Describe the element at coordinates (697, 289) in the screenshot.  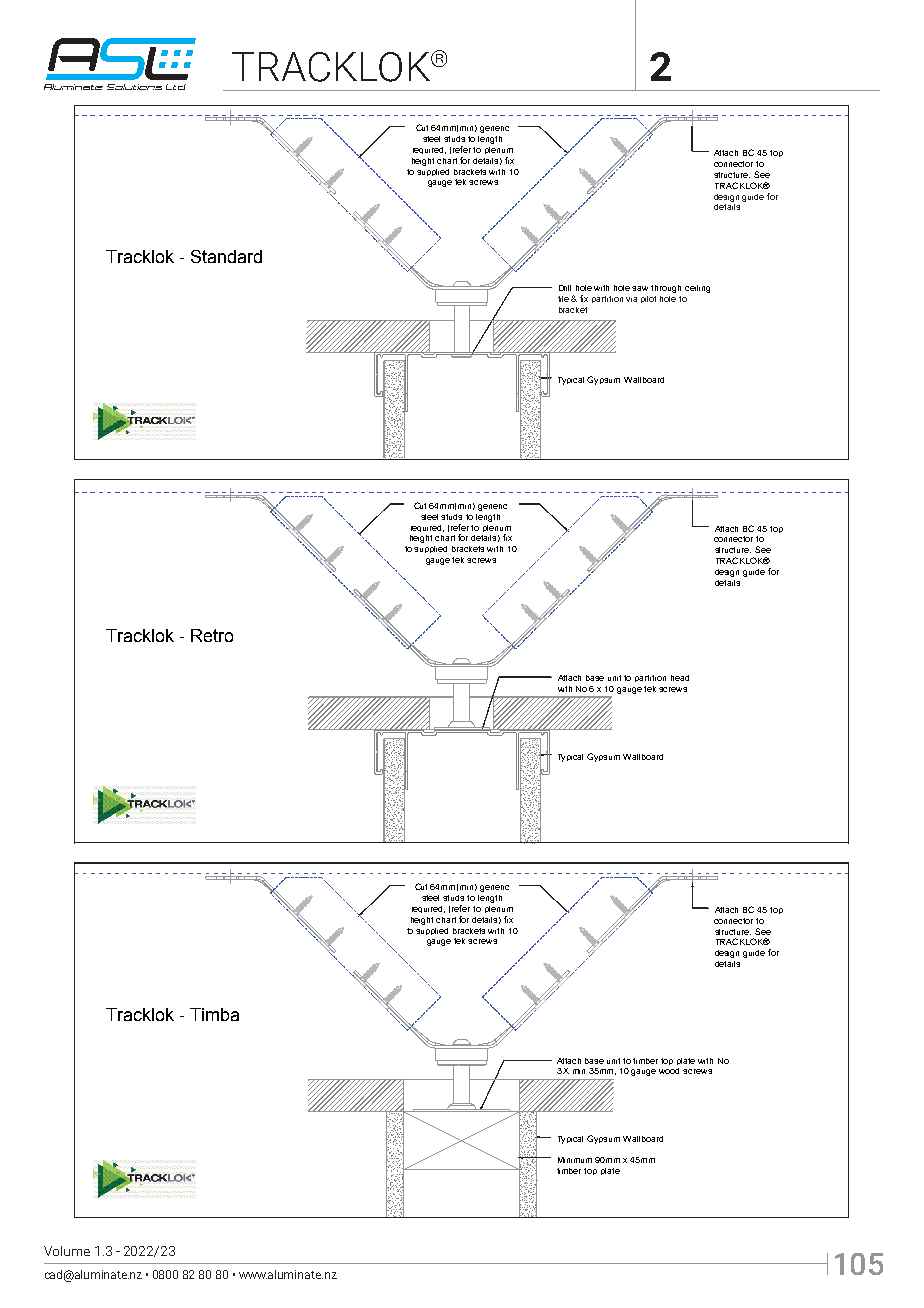
I see `ceiling` at that location.
